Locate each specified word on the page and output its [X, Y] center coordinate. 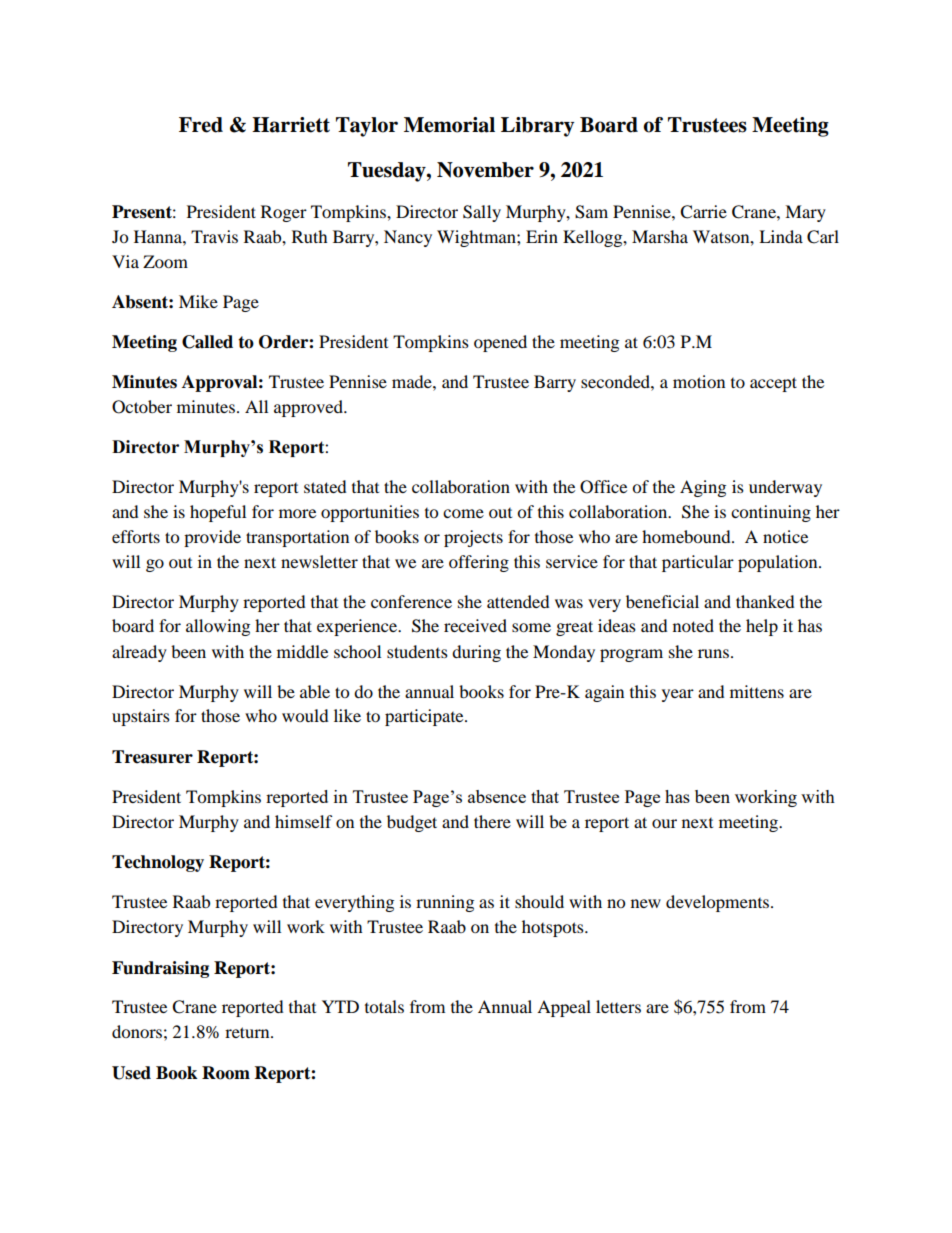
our [664, 823]
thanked [765, 601]
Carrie [703, 212]
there [492, 821]
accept [773, 384]
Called [207, 342]
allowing [218, 627]
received [475, 625]
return [248, 1032]
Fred [201, 125]
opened [500, 343]
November [485, 170]
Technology [158, 863]
